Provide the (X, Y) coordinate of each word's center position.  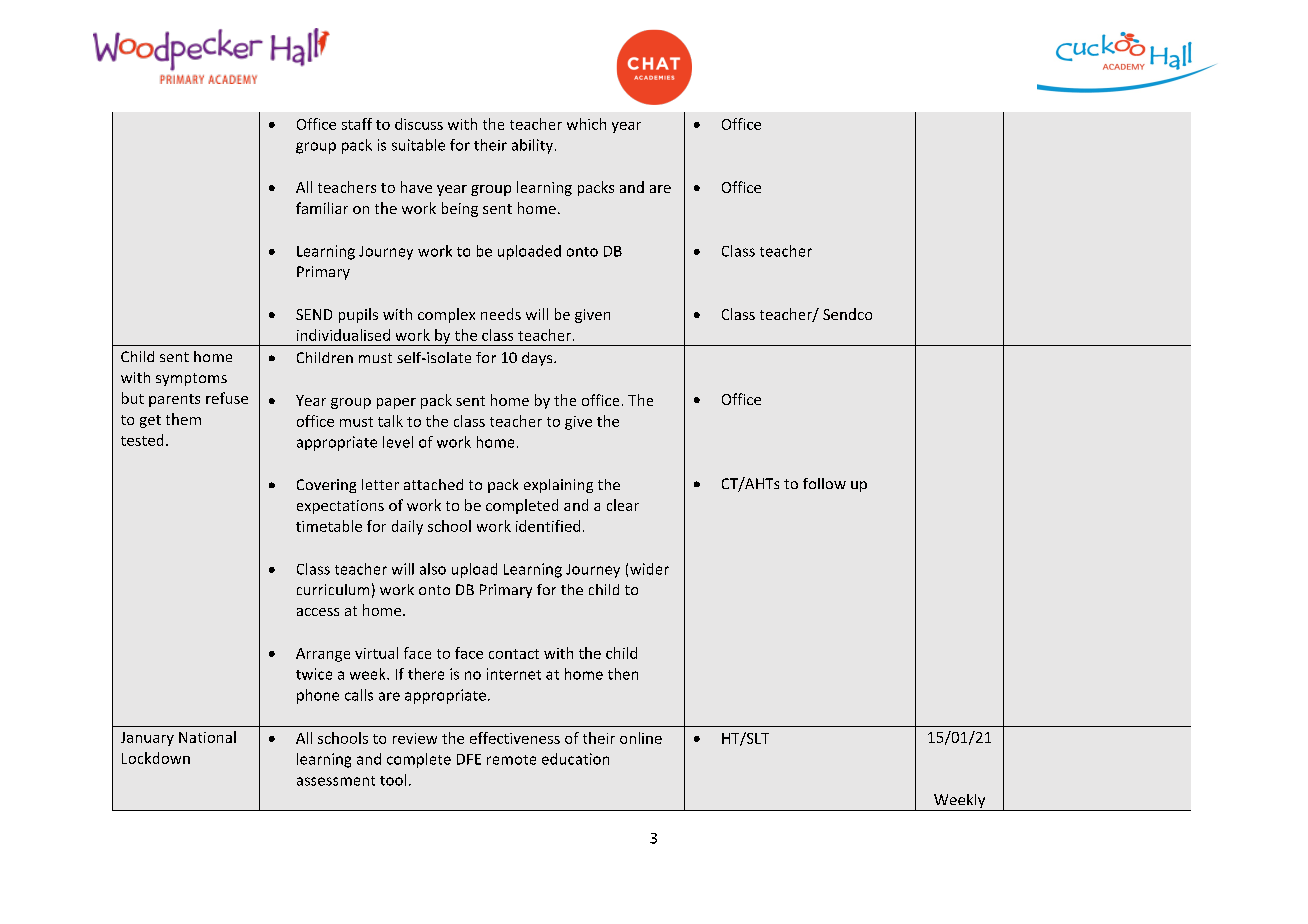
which (586, 124)
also (433, 569)
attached (433, 484)
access (318, 612)
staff (357, 124)
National (207, 737)
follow (824, 483)
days (538, 359)
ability (532, 146)
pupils (358, 315)
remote (511, 760)
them (183, 419)
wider (649, 569)
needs (501, 314)
